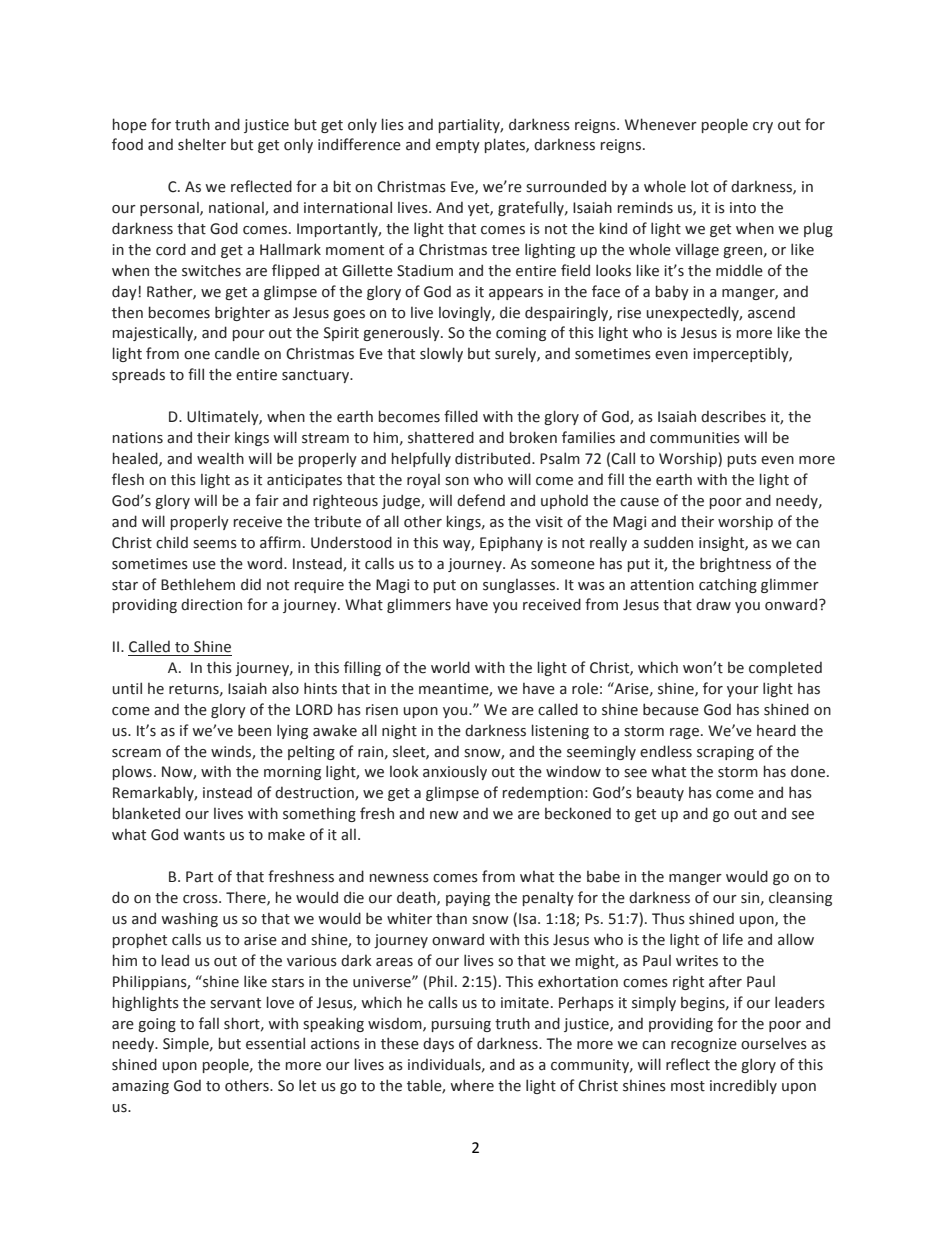 The image size is (952, 1233). Describe the element at coordinates (202, 144) in the page. I see `shelter` at that location.
